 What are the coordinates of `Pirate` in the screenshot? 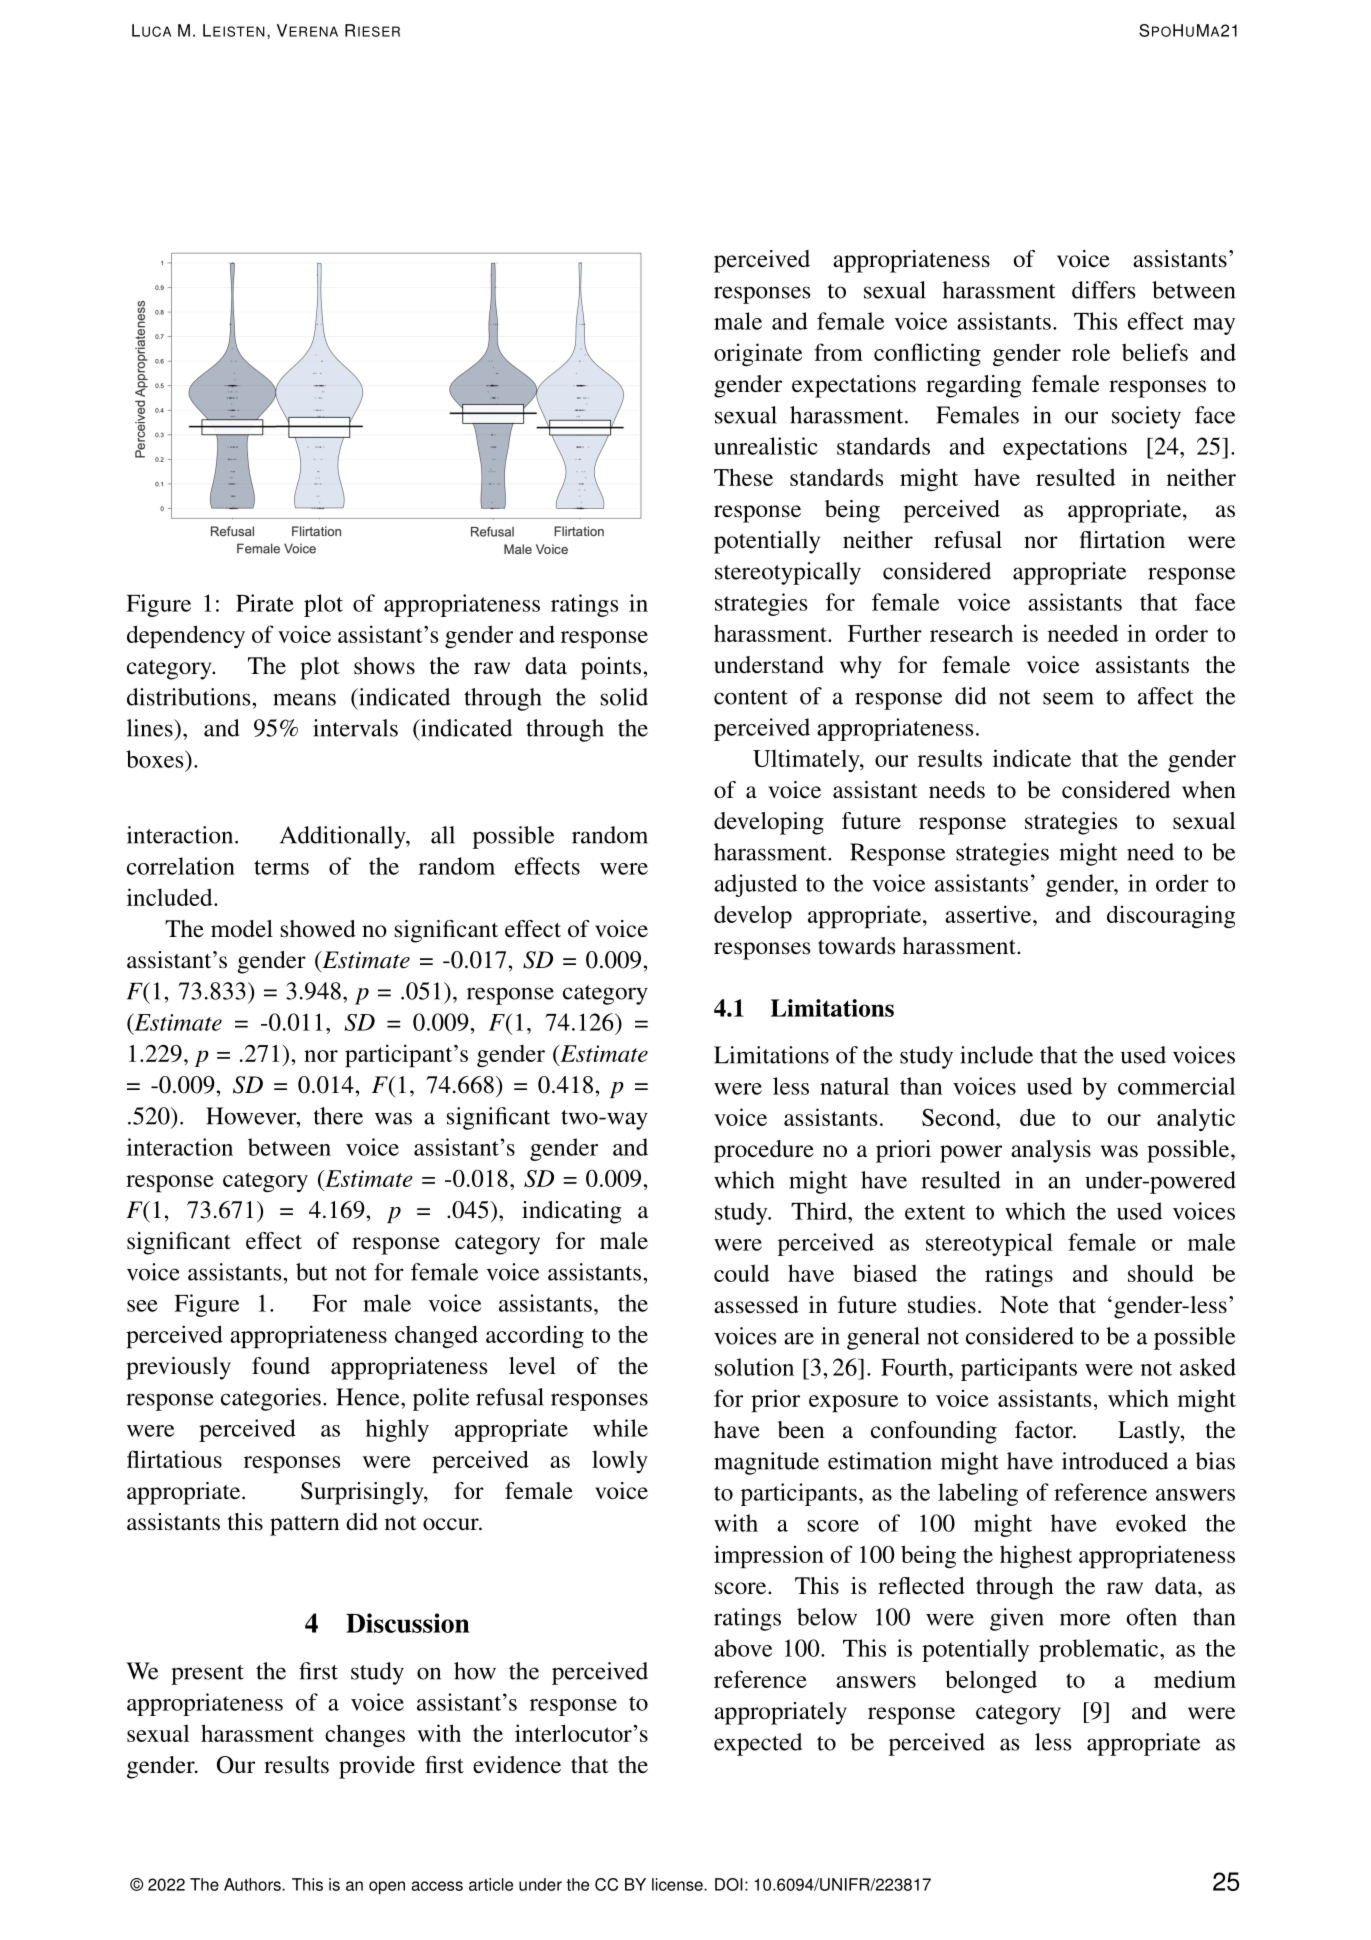 It's located at (265, 603).
